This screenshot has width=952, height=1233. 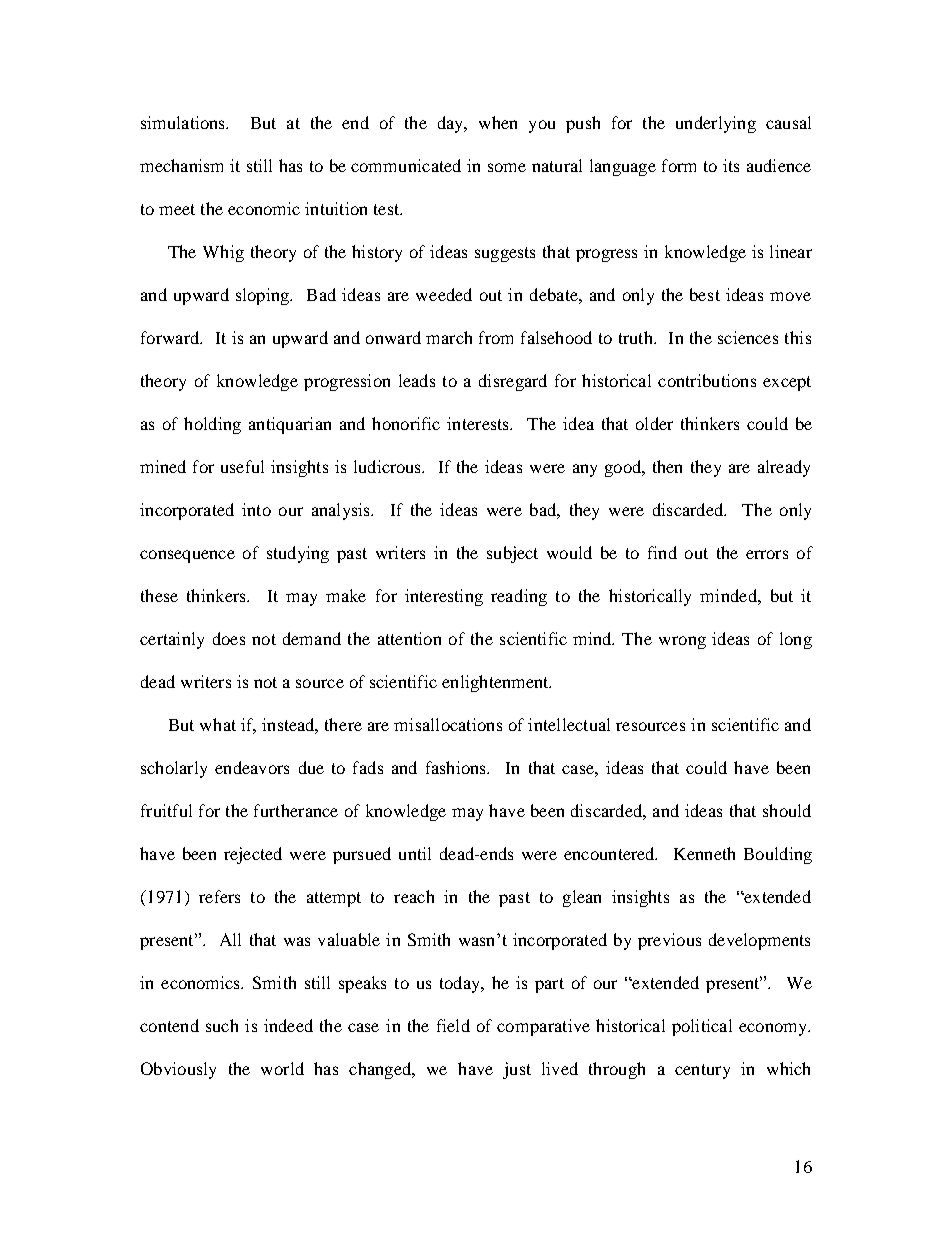 What do you see at coordinates (507, 167) in the screenshot?
I see `some` at bounding box center [507, 167].
